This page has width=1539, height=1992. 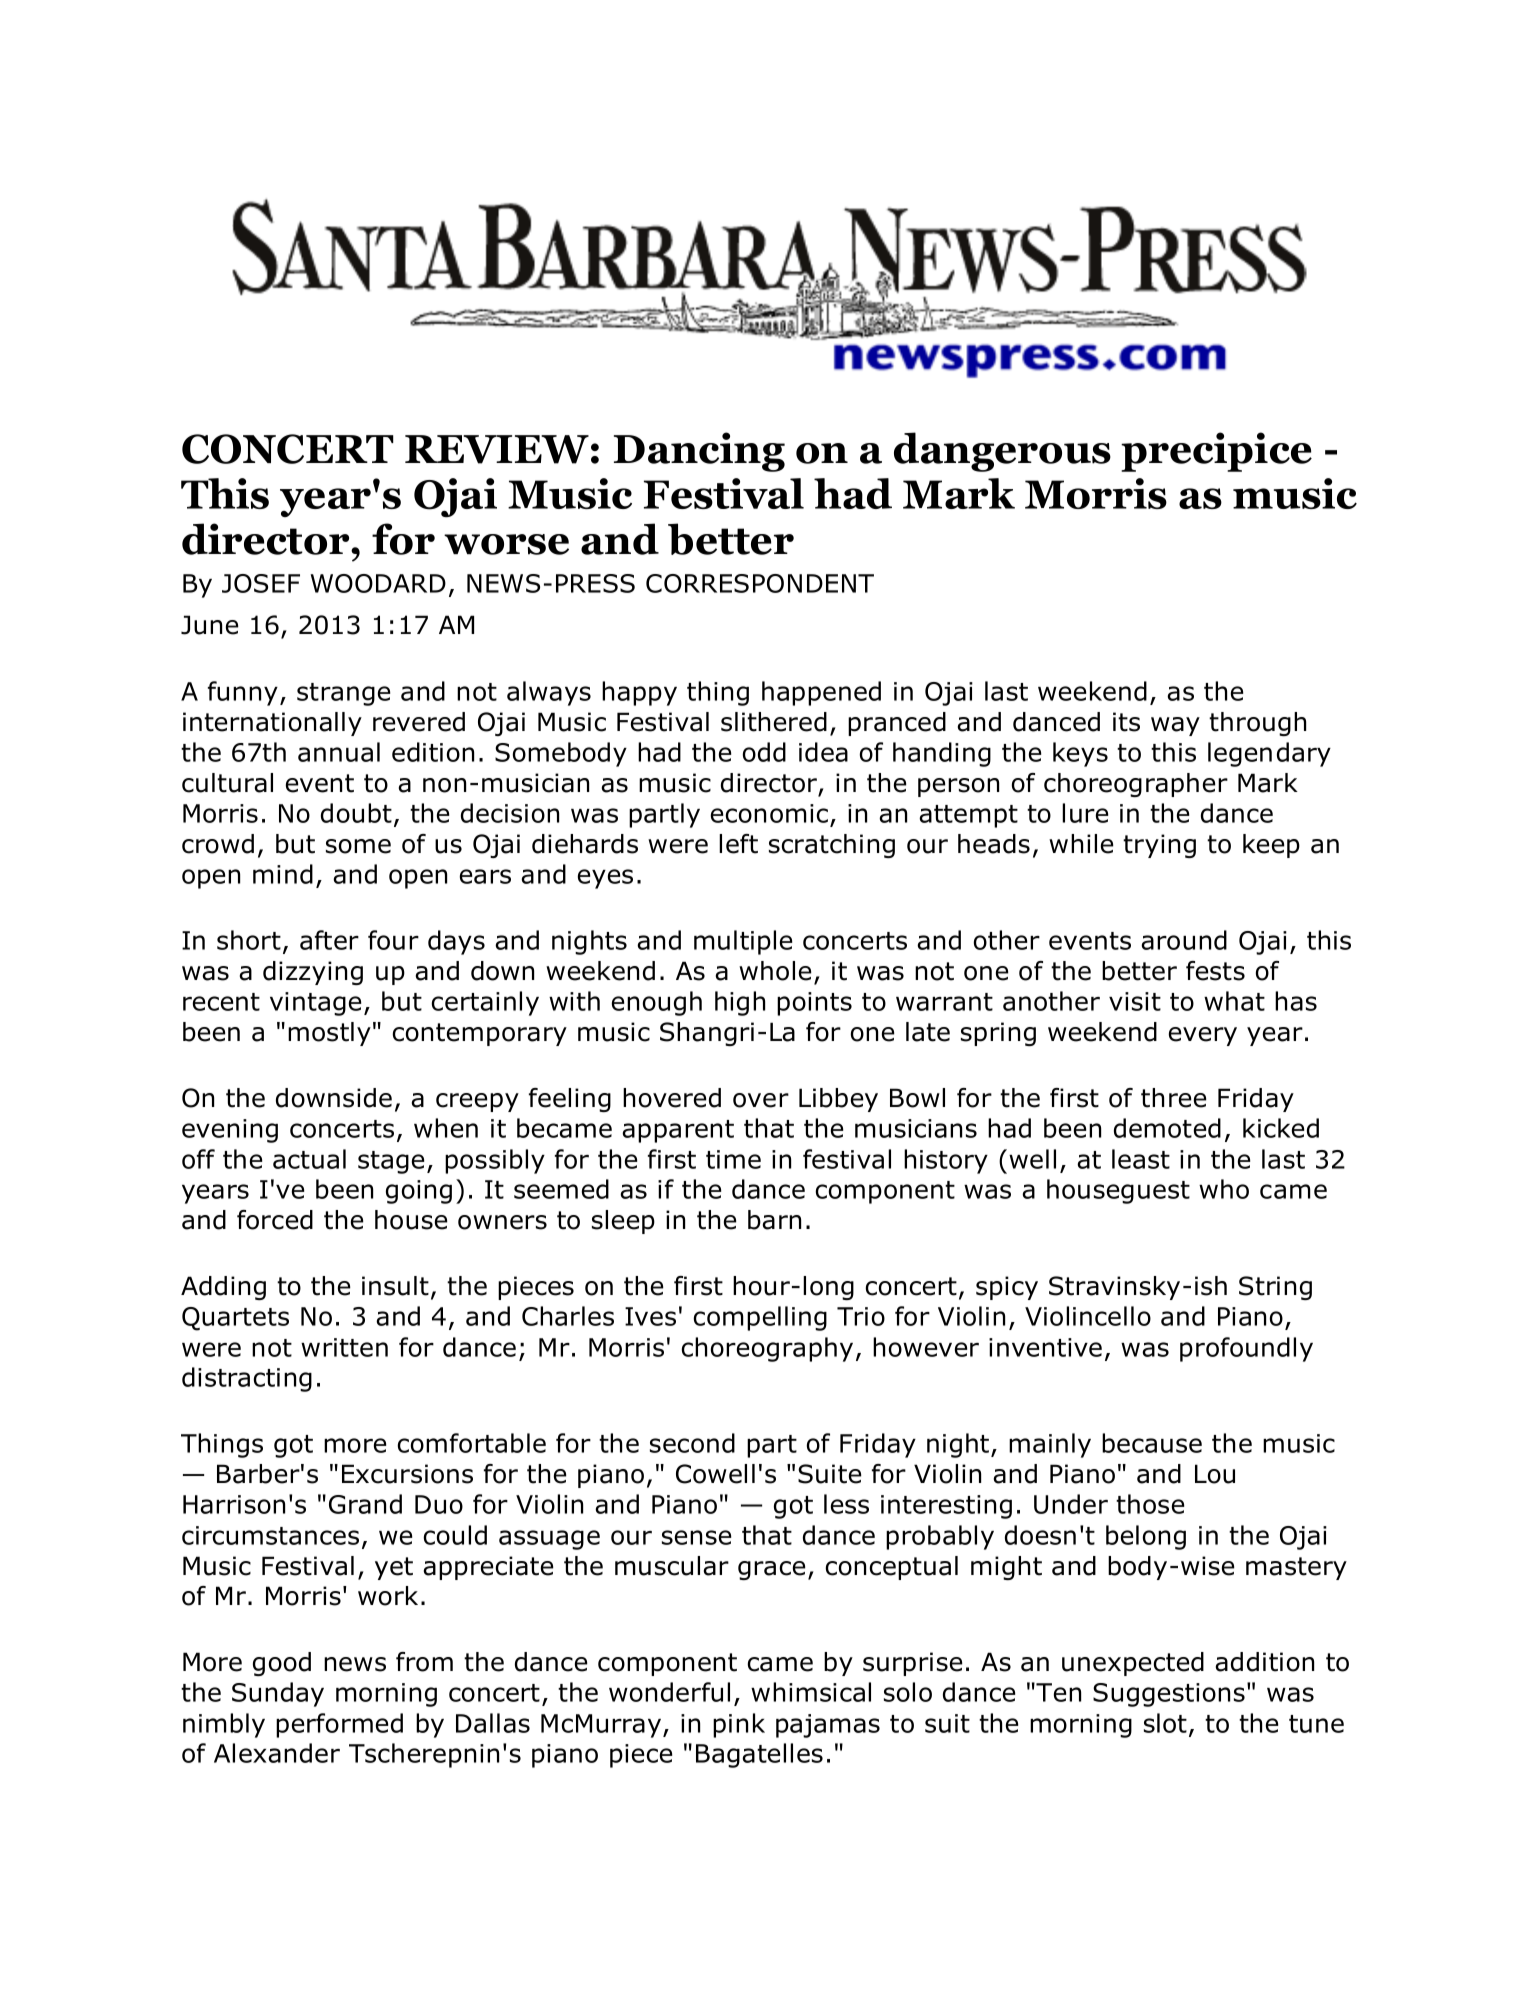 I want to click on pink, so click(x=739, y=1725).
